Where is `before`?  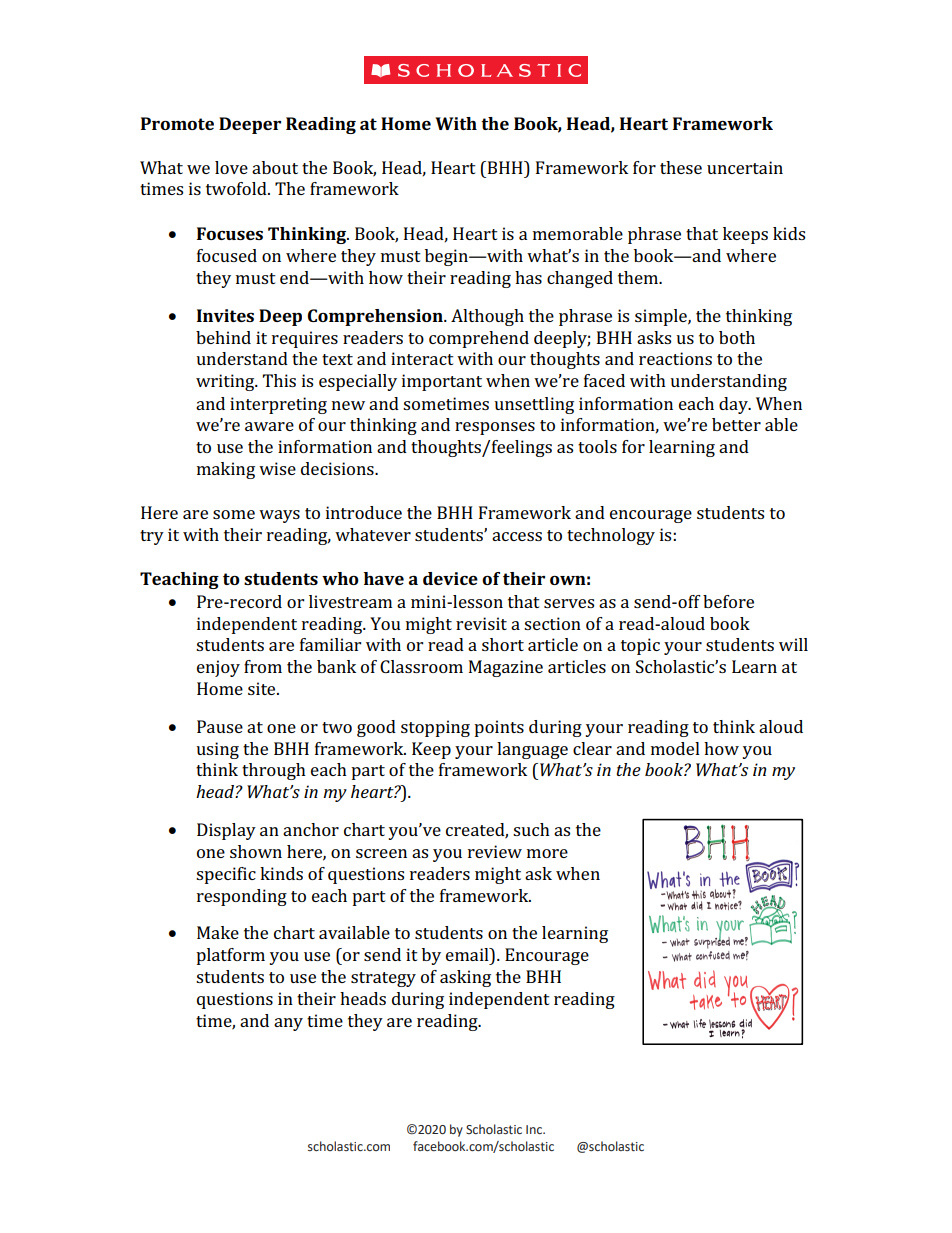
before is located at coordinates (728, 601).
